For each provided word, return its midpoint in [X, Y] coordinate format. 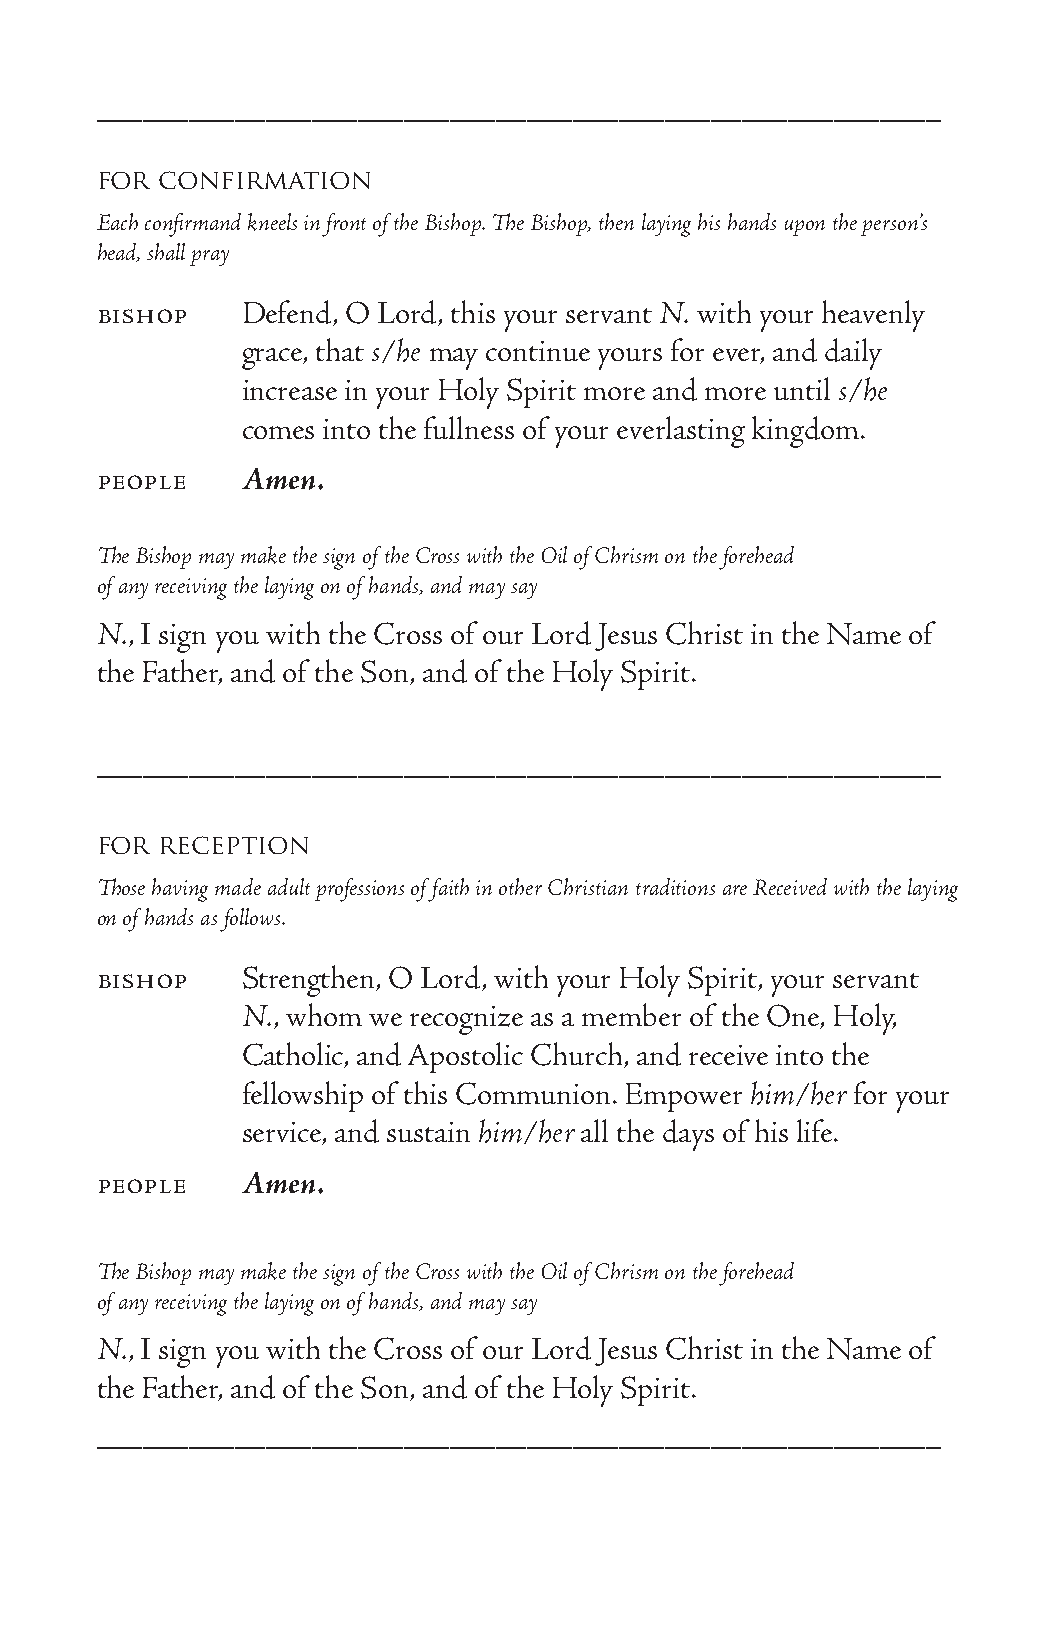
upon [805, 228]
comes [278, 432]
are [735, 890]
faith [447, 890]
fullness [469, 427]
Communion [535, 1093]
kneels [272, 222]
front [344, 225]
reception [234, 845]
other [520, 886]
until [802, 388]
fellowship [303, 1096]
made [238, 886]
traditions [675, 886]
